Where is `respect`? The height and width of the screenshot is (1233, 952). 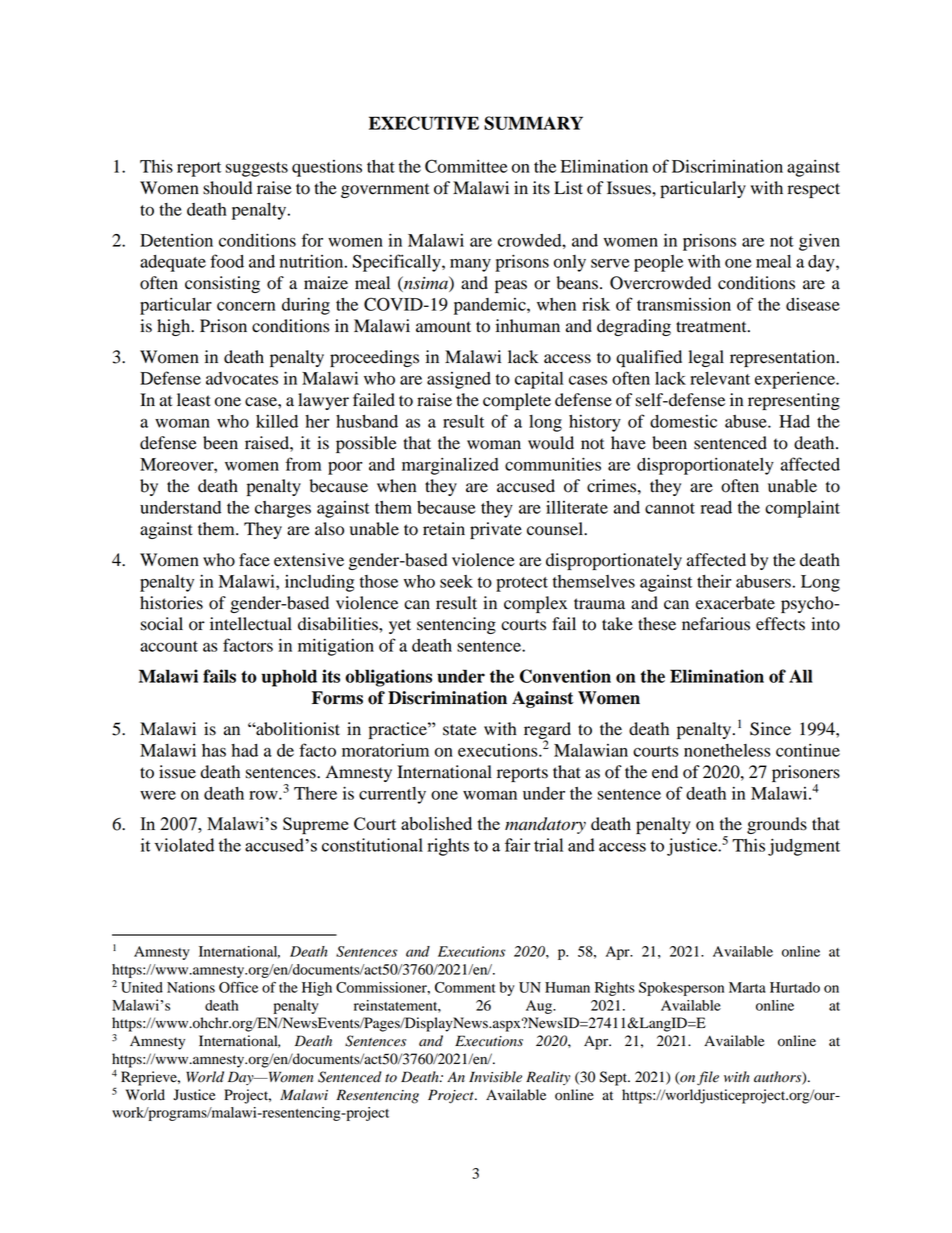 respect is located at coordinates (813, 190).
